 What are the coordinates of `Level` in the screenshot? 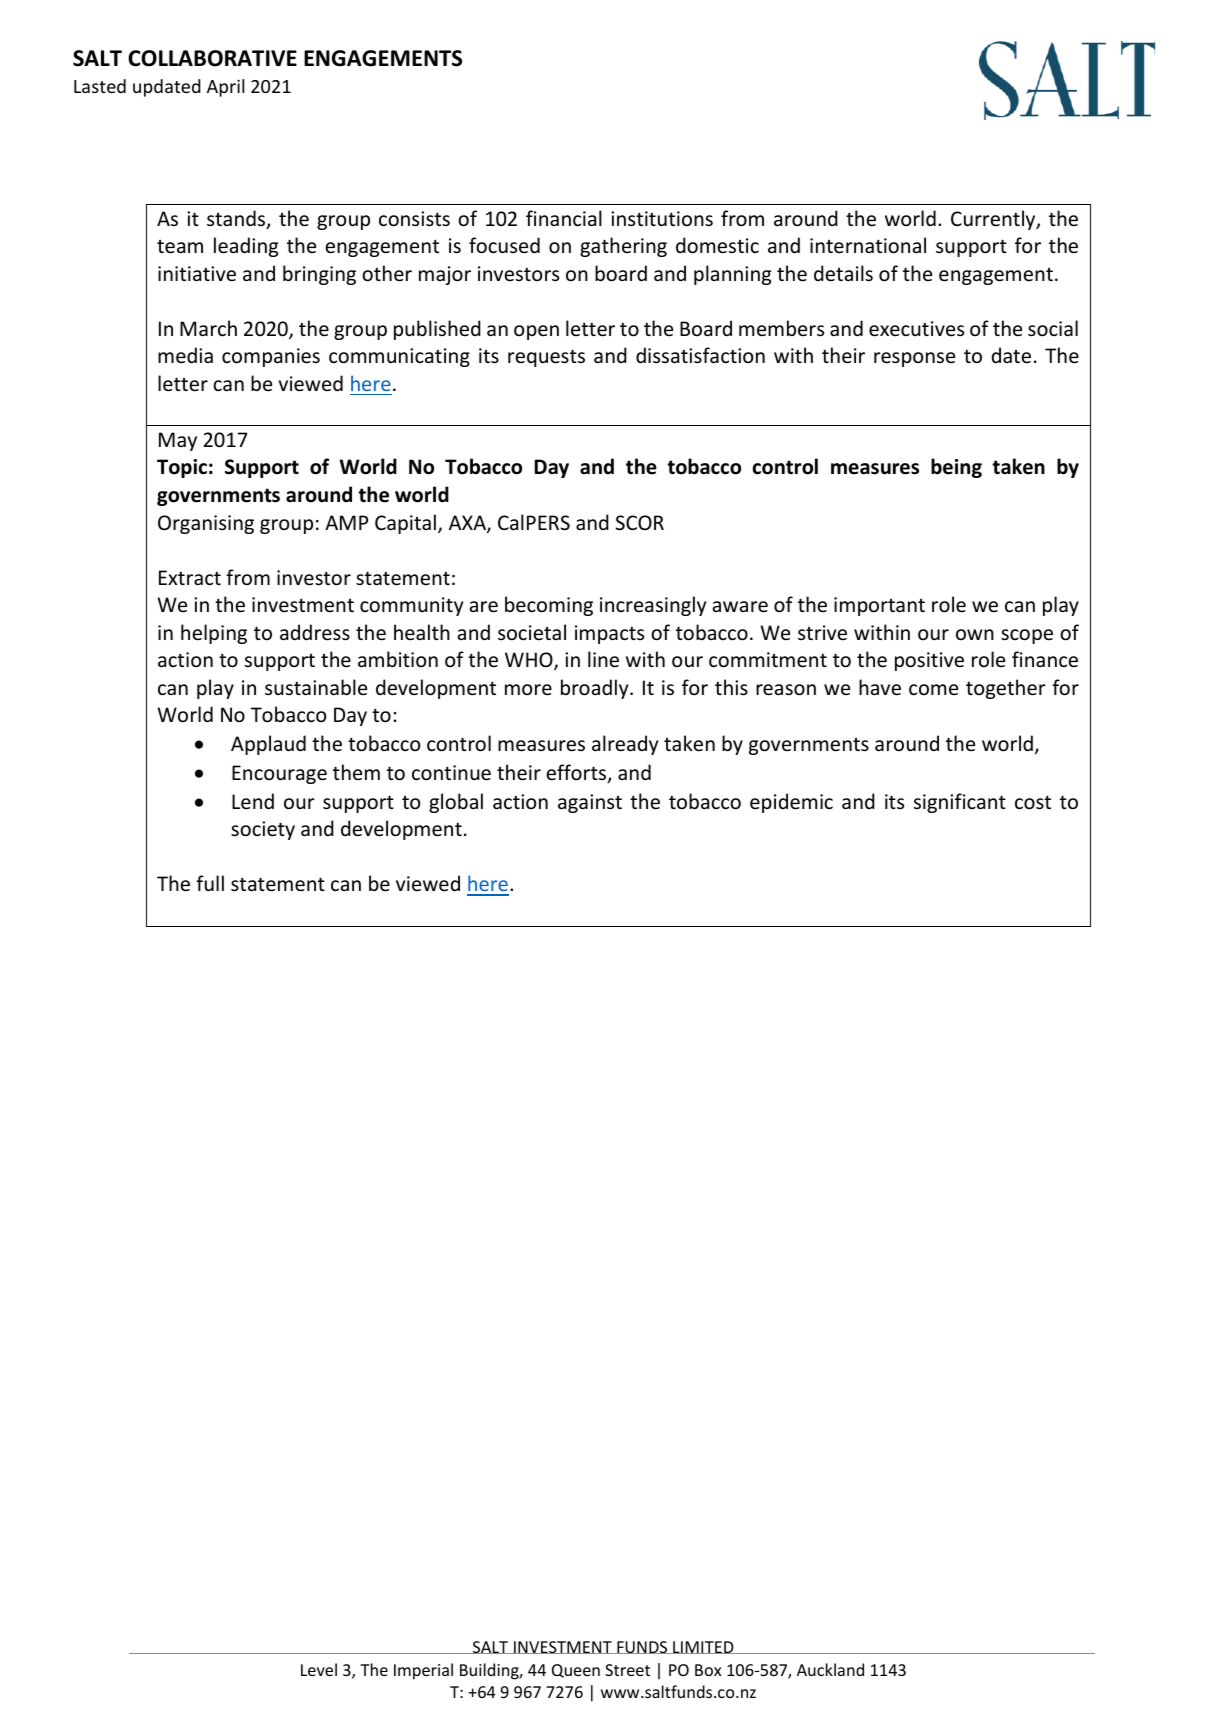 It's located at (319, 1669).
